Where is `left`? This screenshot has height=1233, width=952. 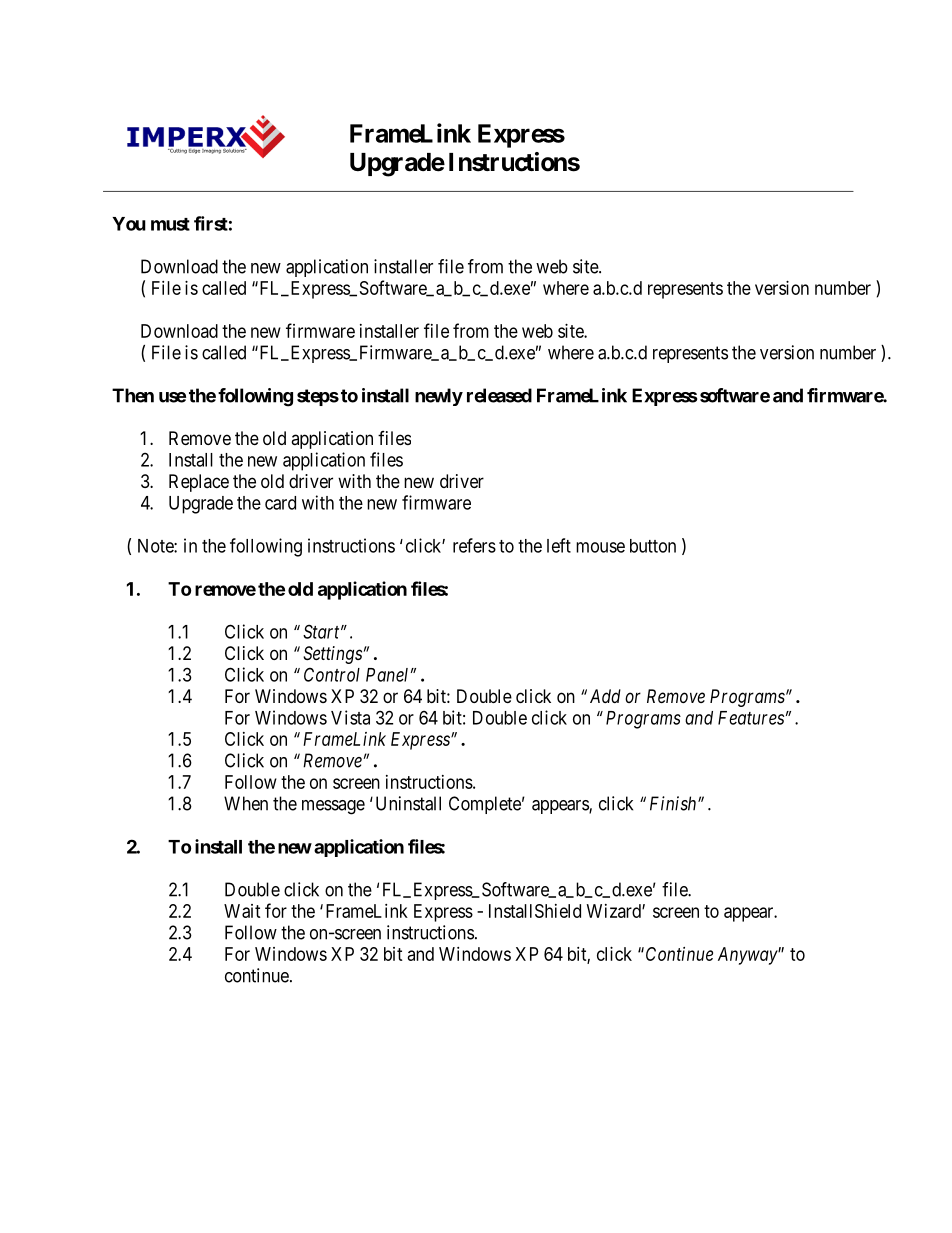 left is located at coordinates (559, 545).
